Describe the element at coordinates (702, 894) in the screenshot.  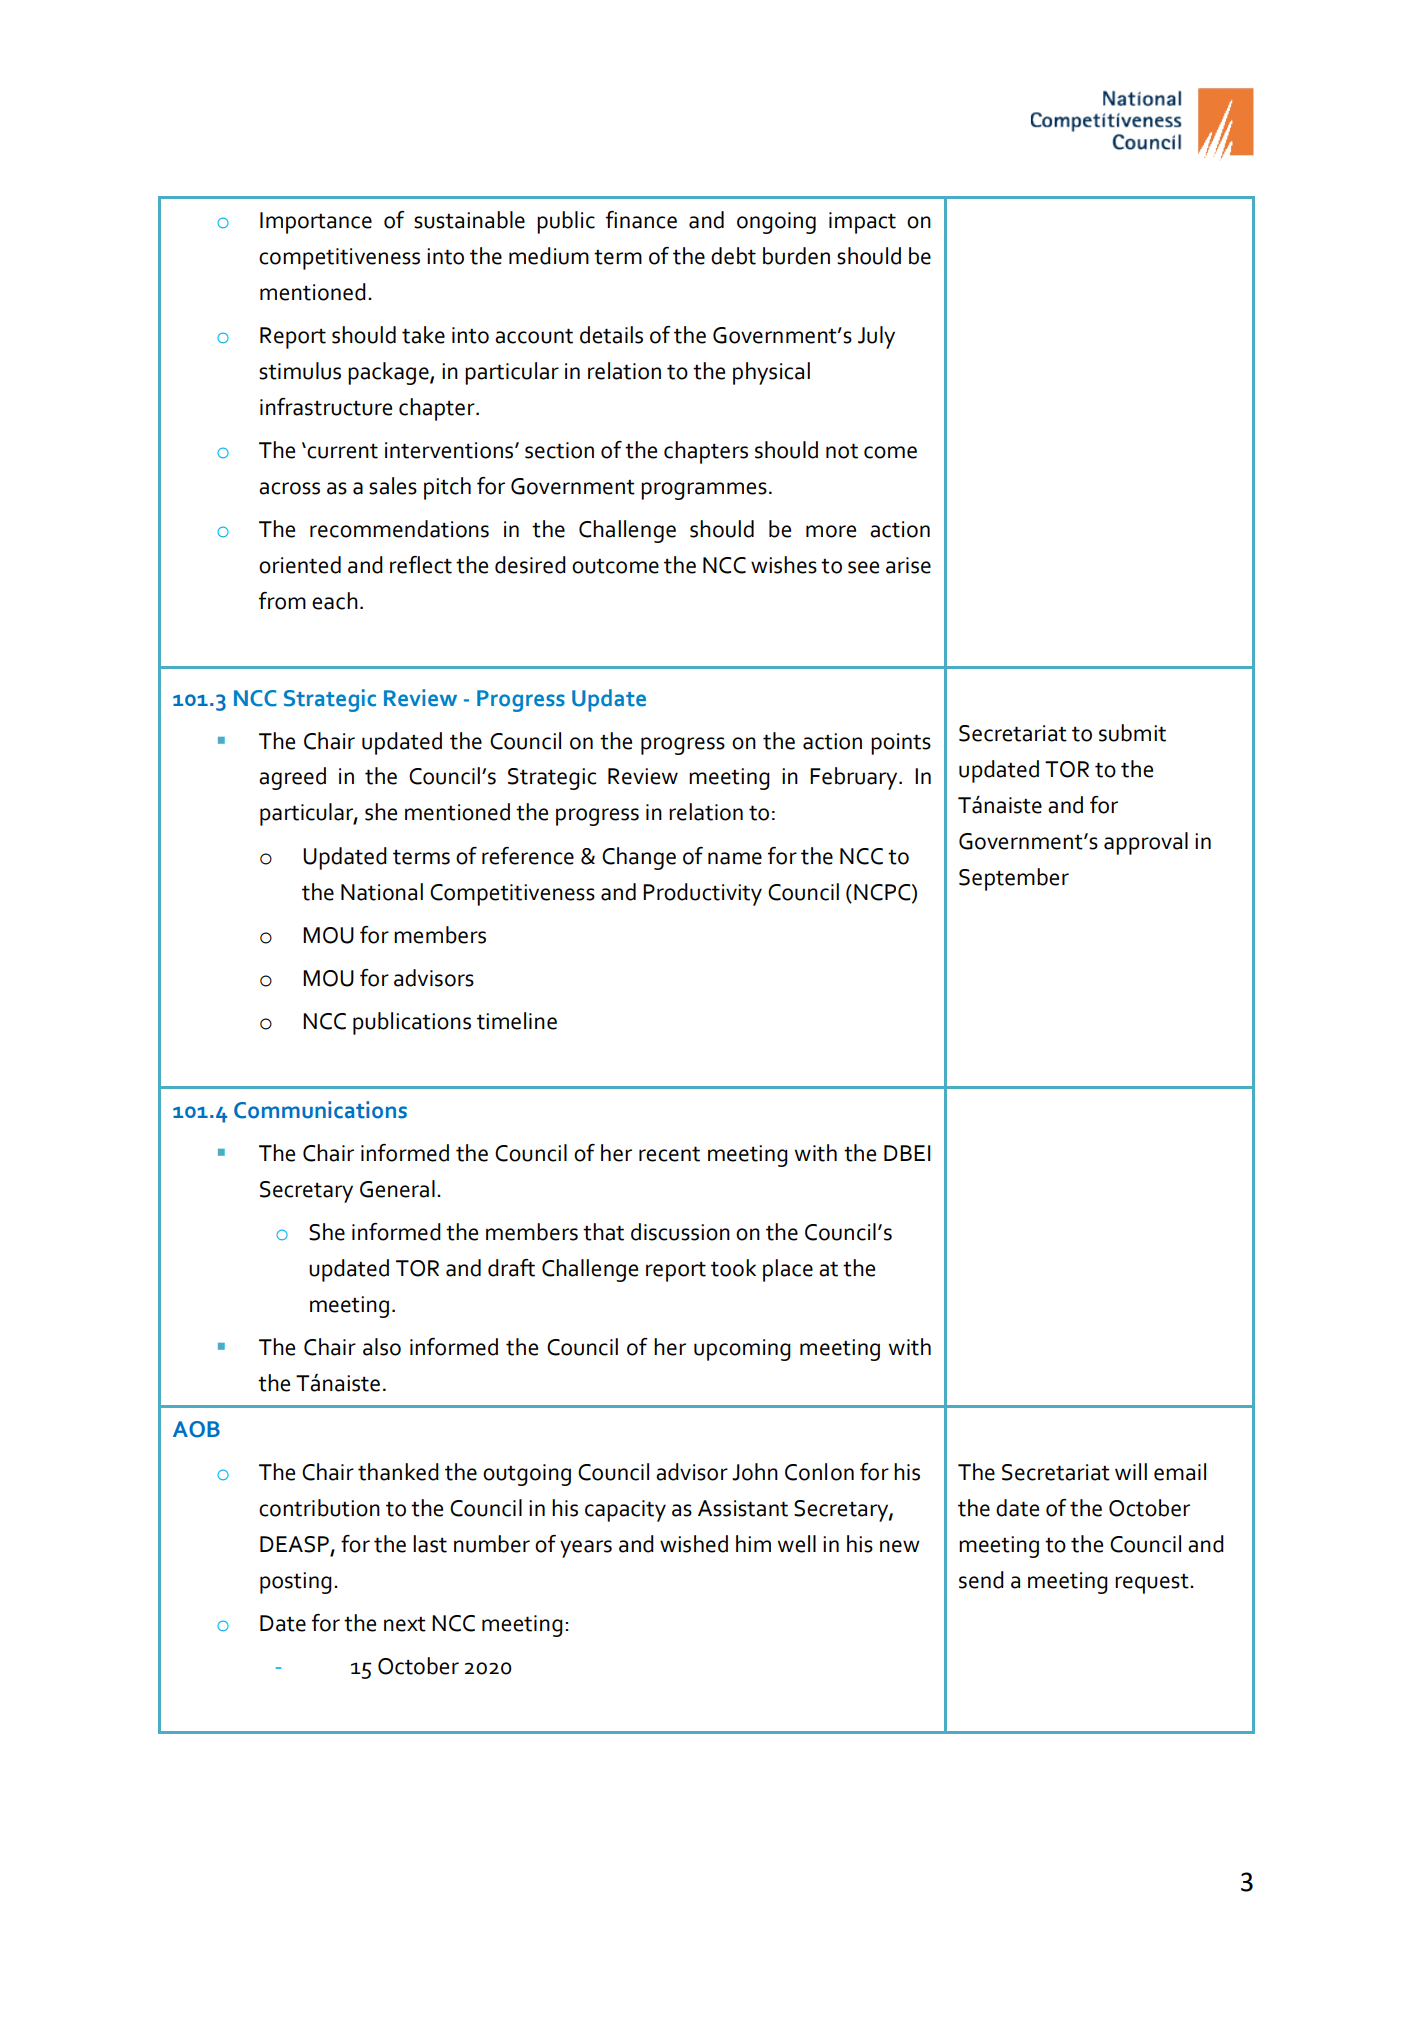
I see `Productivity` at that location.
